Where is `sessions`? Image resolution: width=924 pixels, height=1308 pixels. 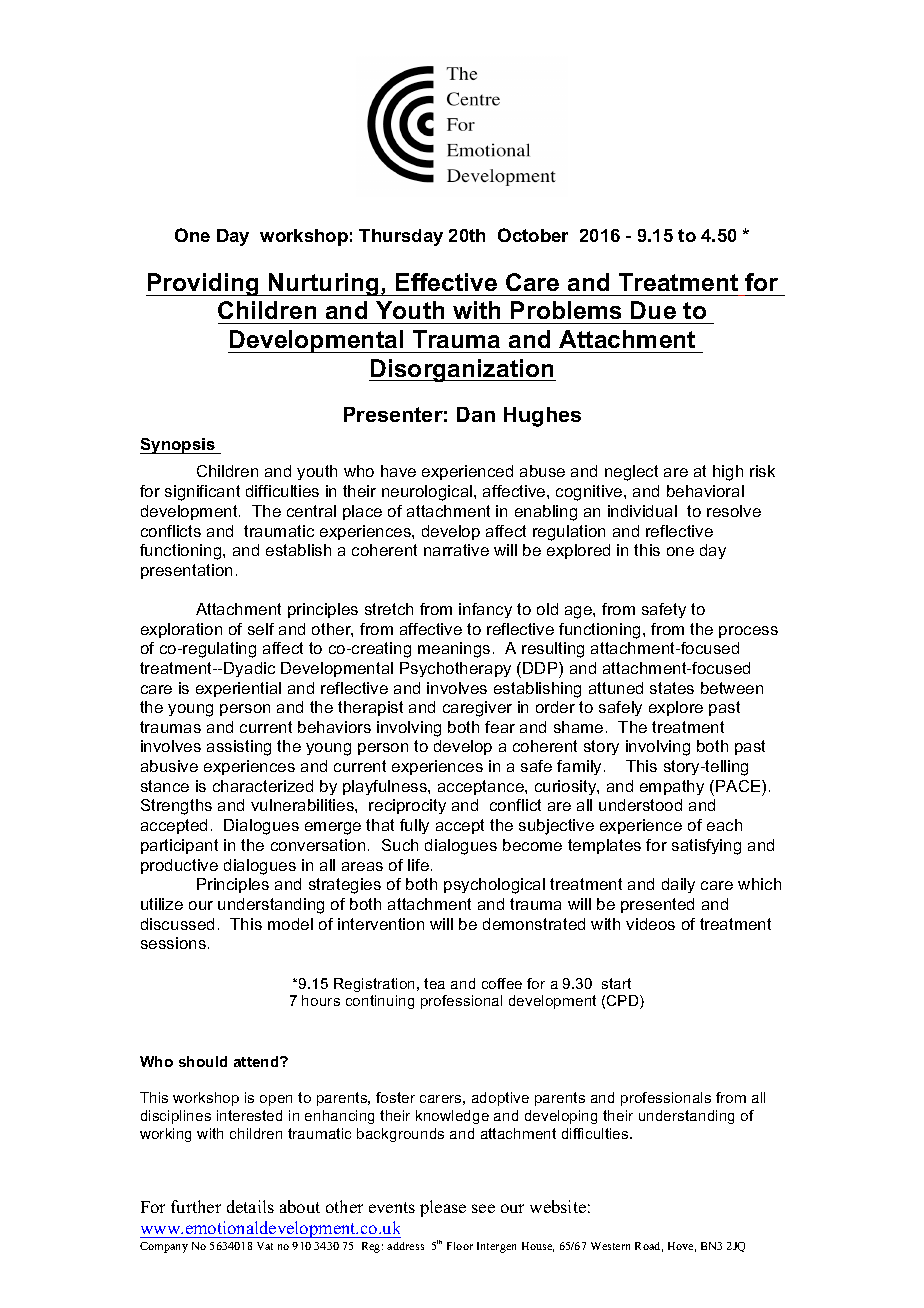 sessions is located at coordinates (173, 943).
